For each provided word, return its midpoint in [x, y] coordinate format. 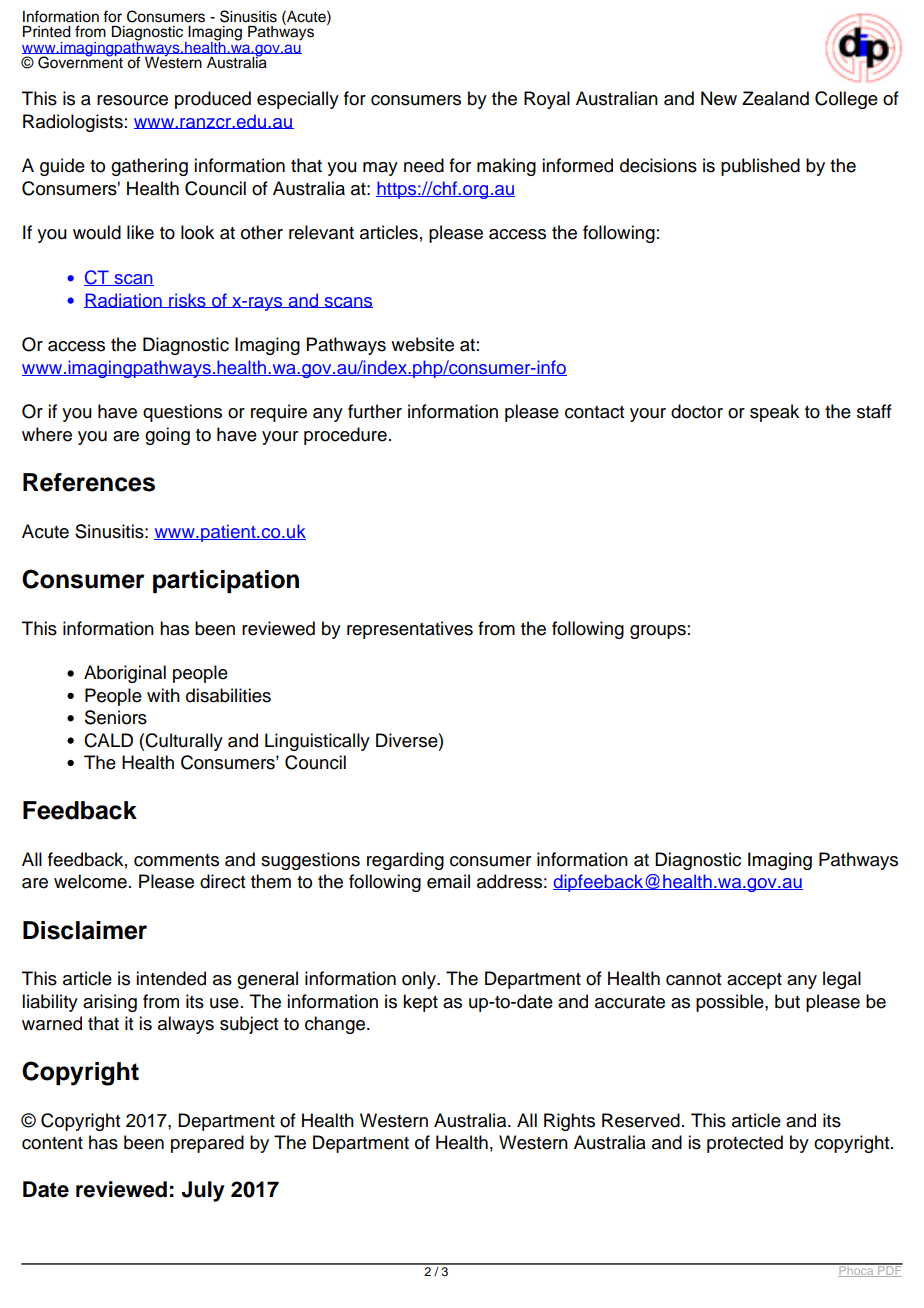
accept [754, 981]
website [422, 344]
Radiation [124, 300]
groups [658, 632]
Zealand [775, 98]
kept [420, 1003]
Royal [547, 100]
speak [774, 413]
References [89, 482]
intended [171, 978]
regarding [405, 861]
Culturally [184, 742]
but [787, 1001]
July [203, 1191]
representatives [410, 630]
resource [132, 100]
